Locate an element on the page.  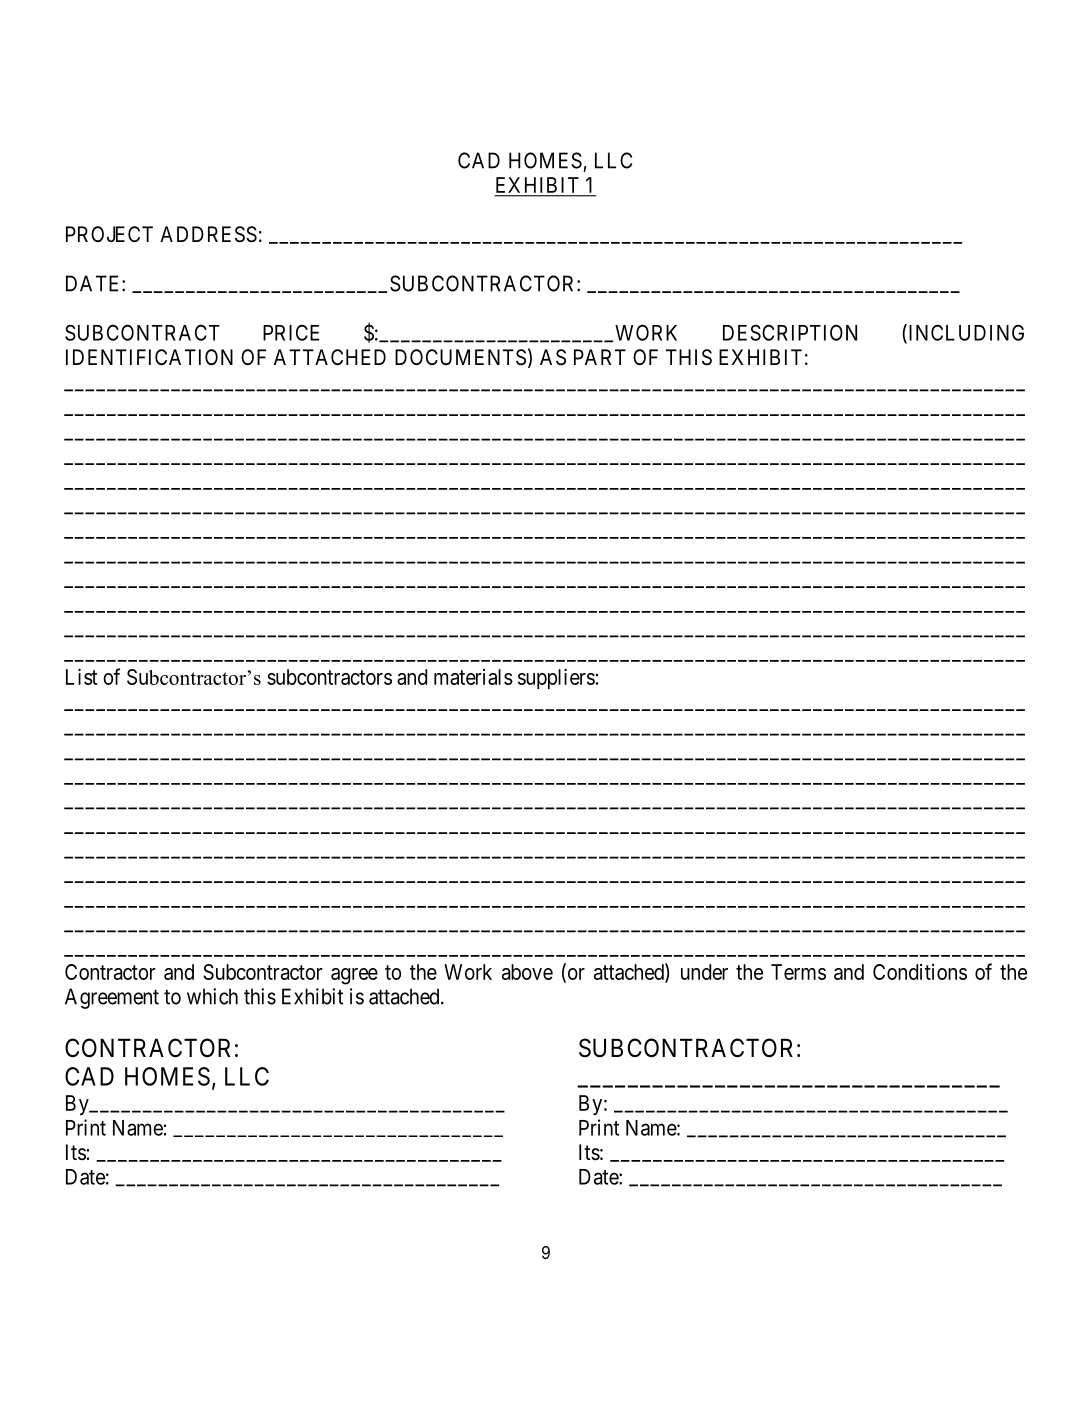
DESCRIPTION is located at coordinates (790, 332).
